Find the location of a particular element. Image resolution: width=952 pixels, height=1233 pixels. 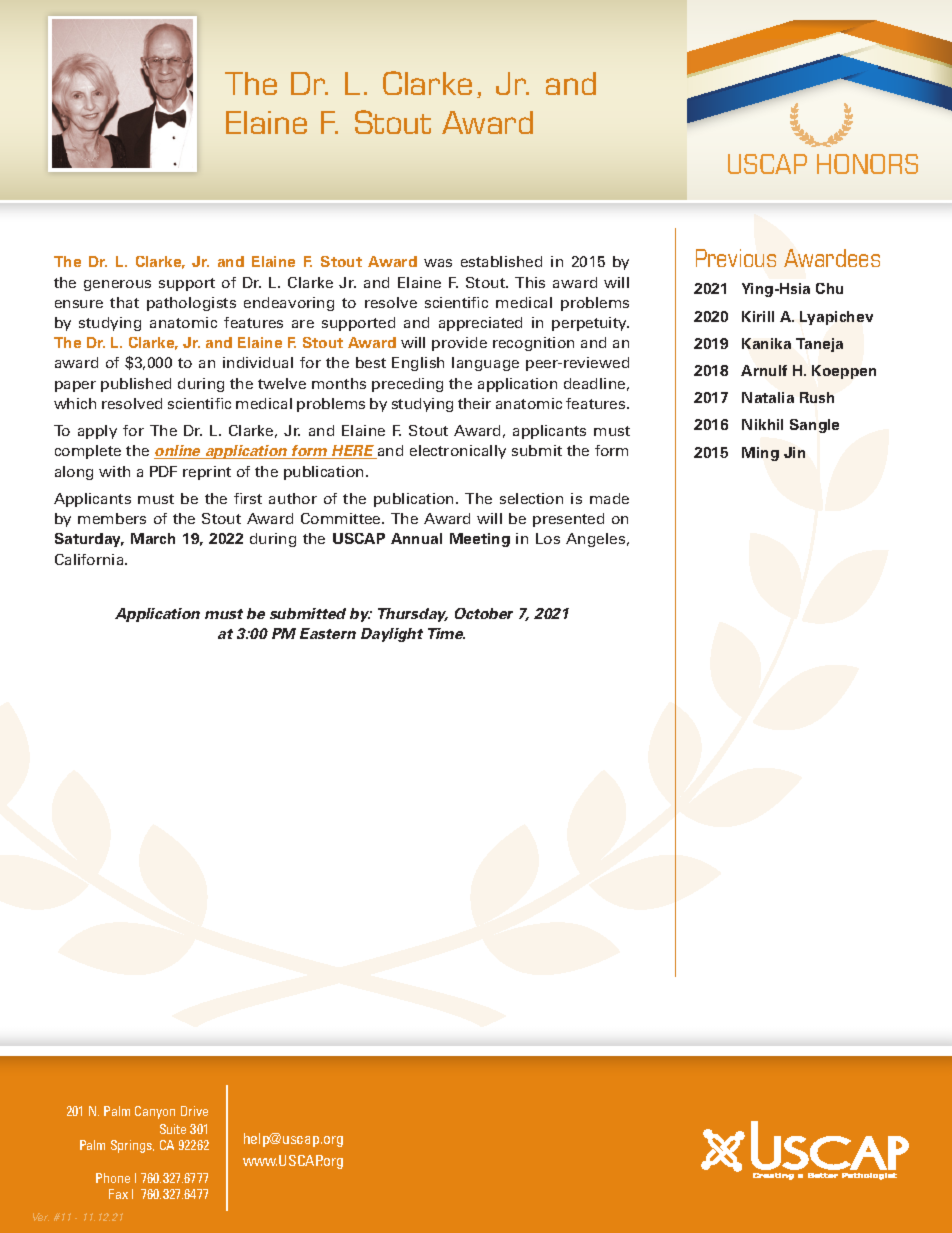

Ver is located at coordinates (41, 1217).
